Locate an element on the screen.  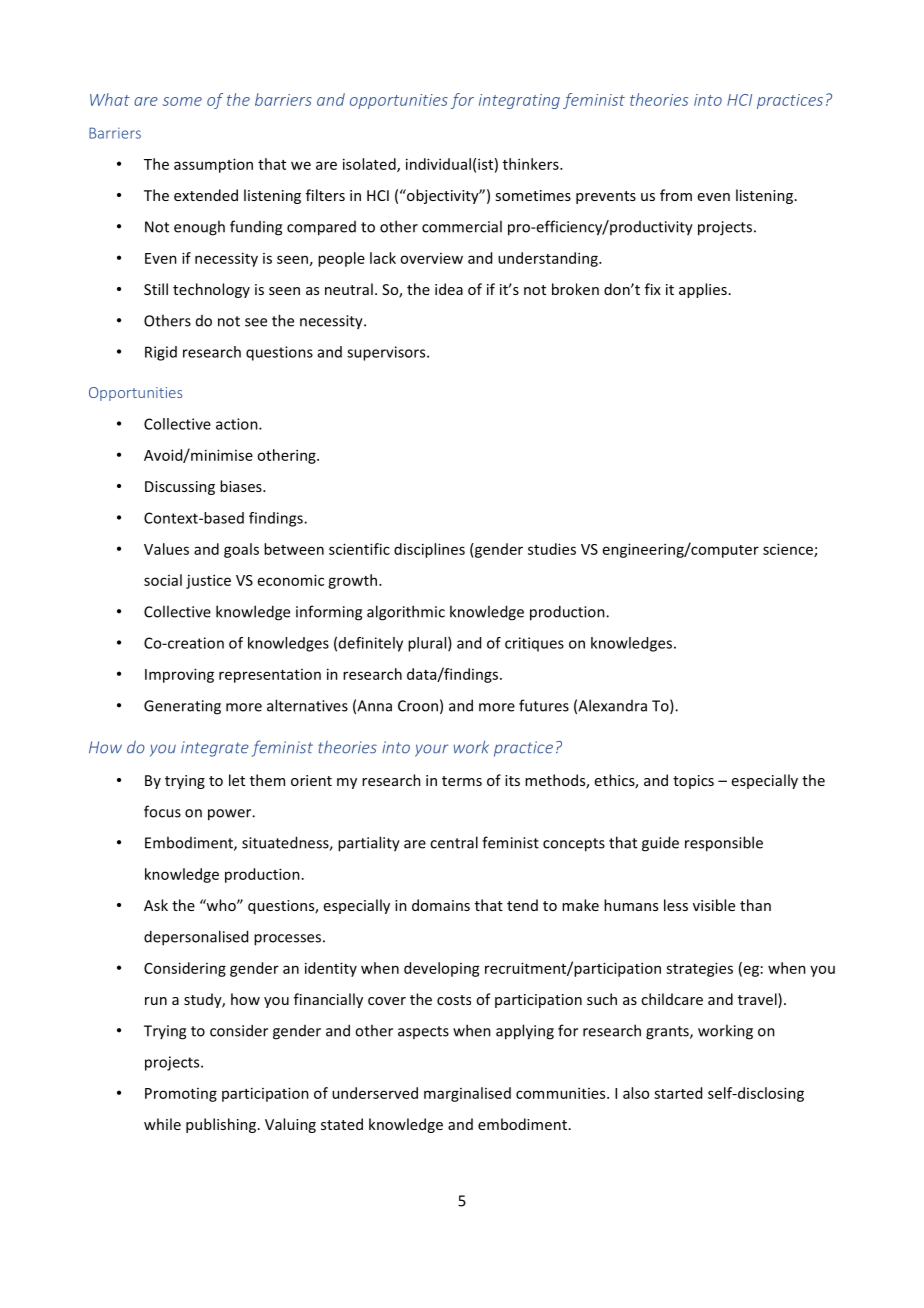
integrating is located at coordinates (519, 101).
